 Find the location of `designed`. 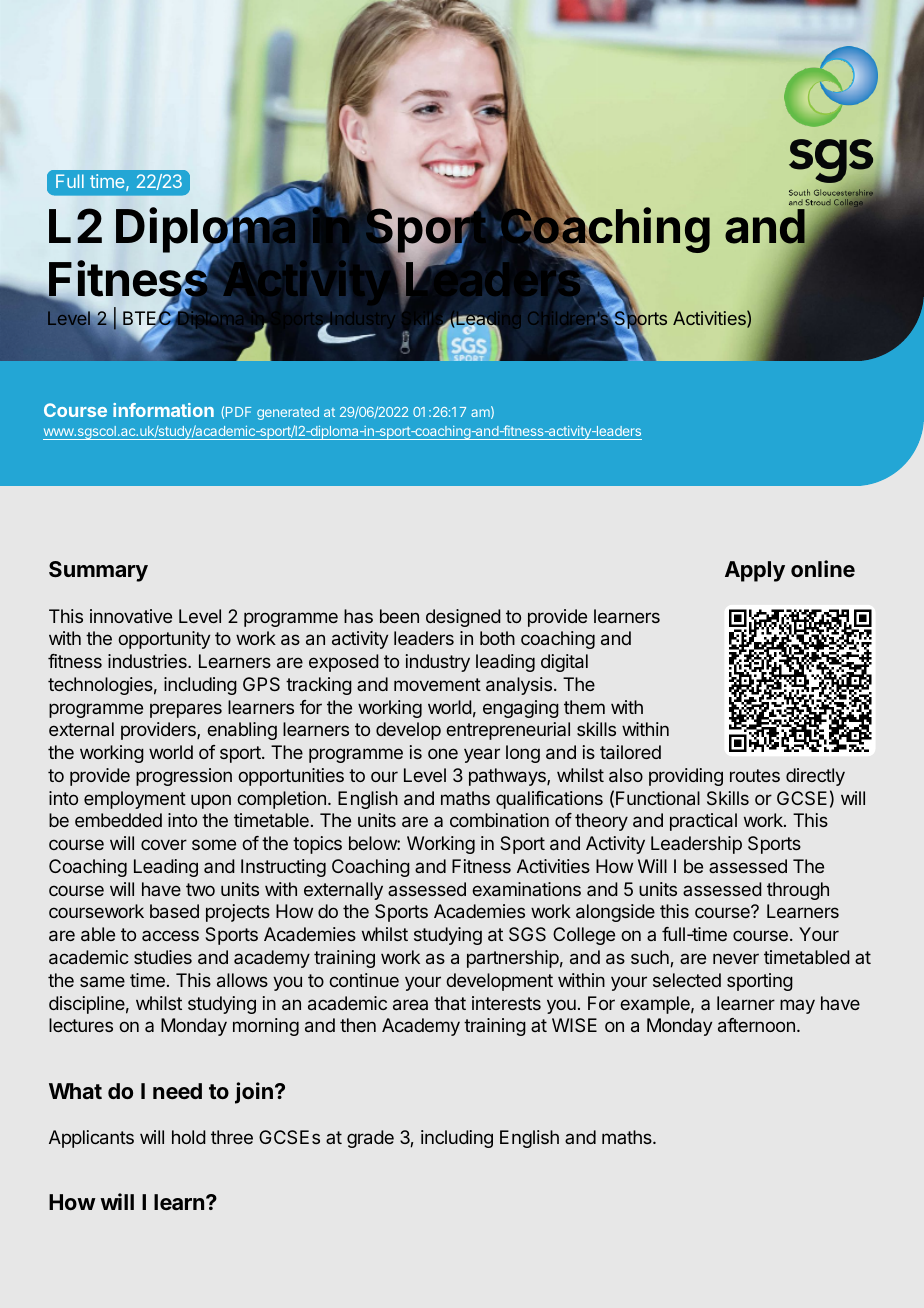

designed is located at coordinates (463, 618).
